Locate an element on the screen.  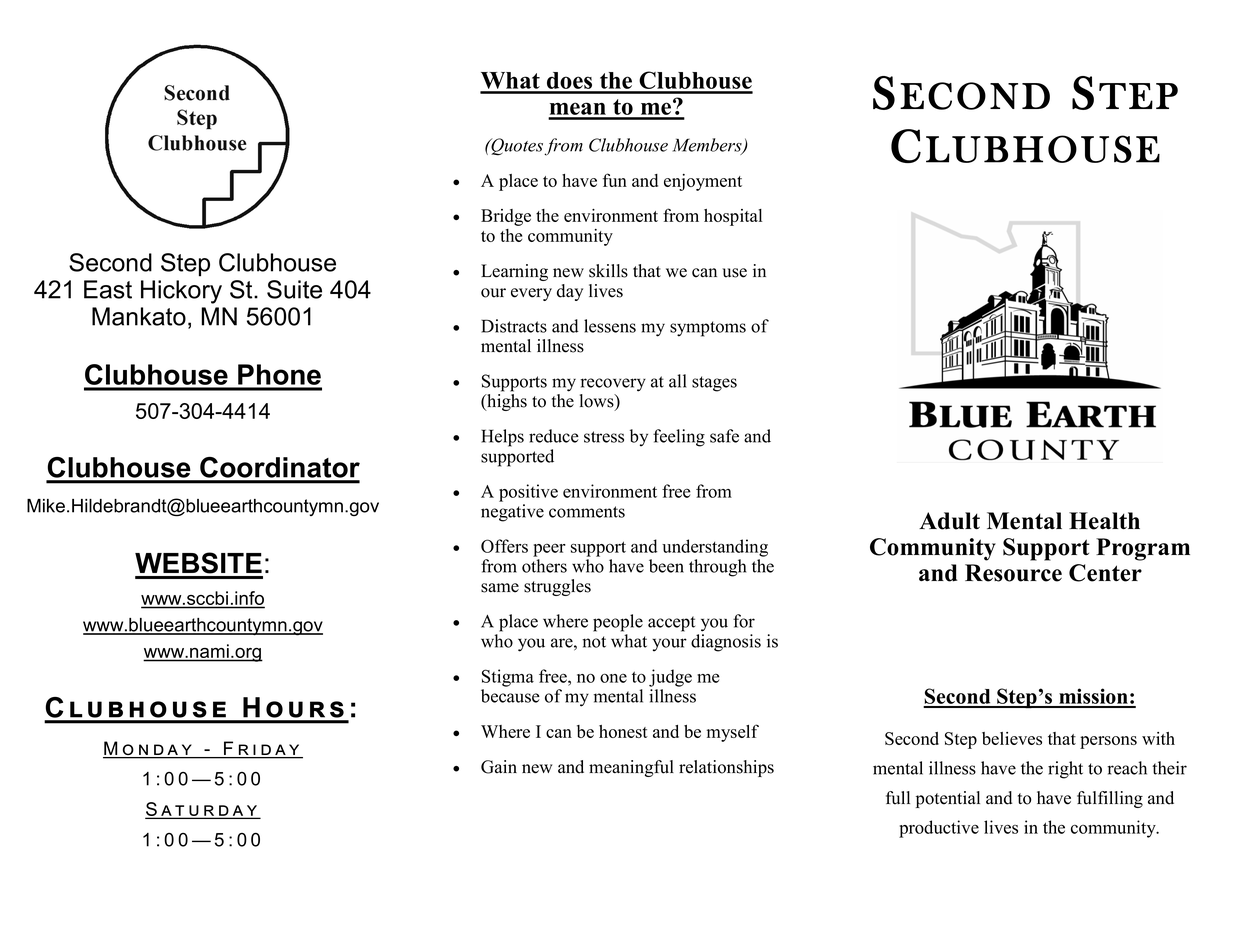
Quotes is located at coordinates (517, 147).
